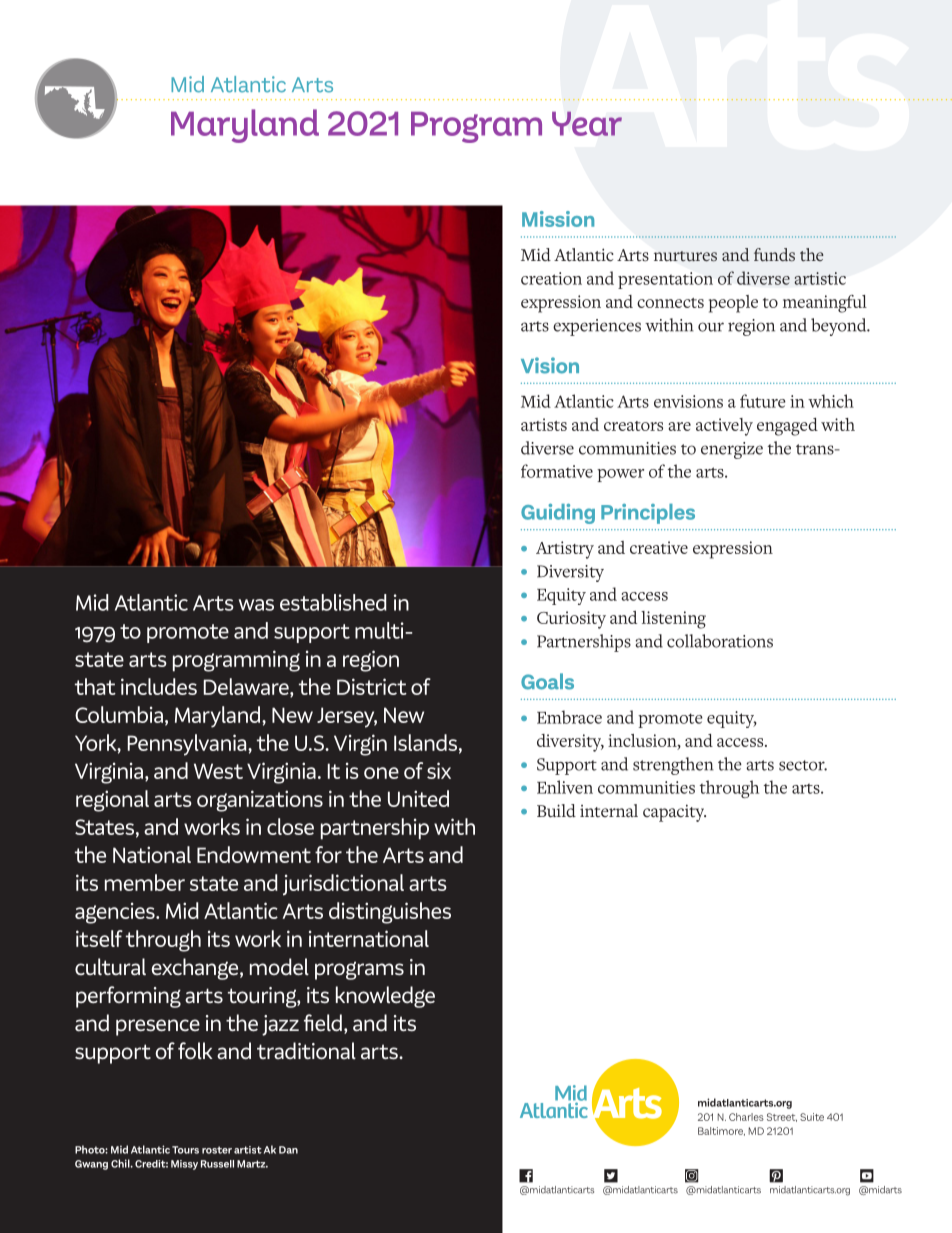 The height and width of the page is (1233, 952). What do you see at coordinates (439, 770) in the page?
I see `six` at bounding box center [439, 770].
